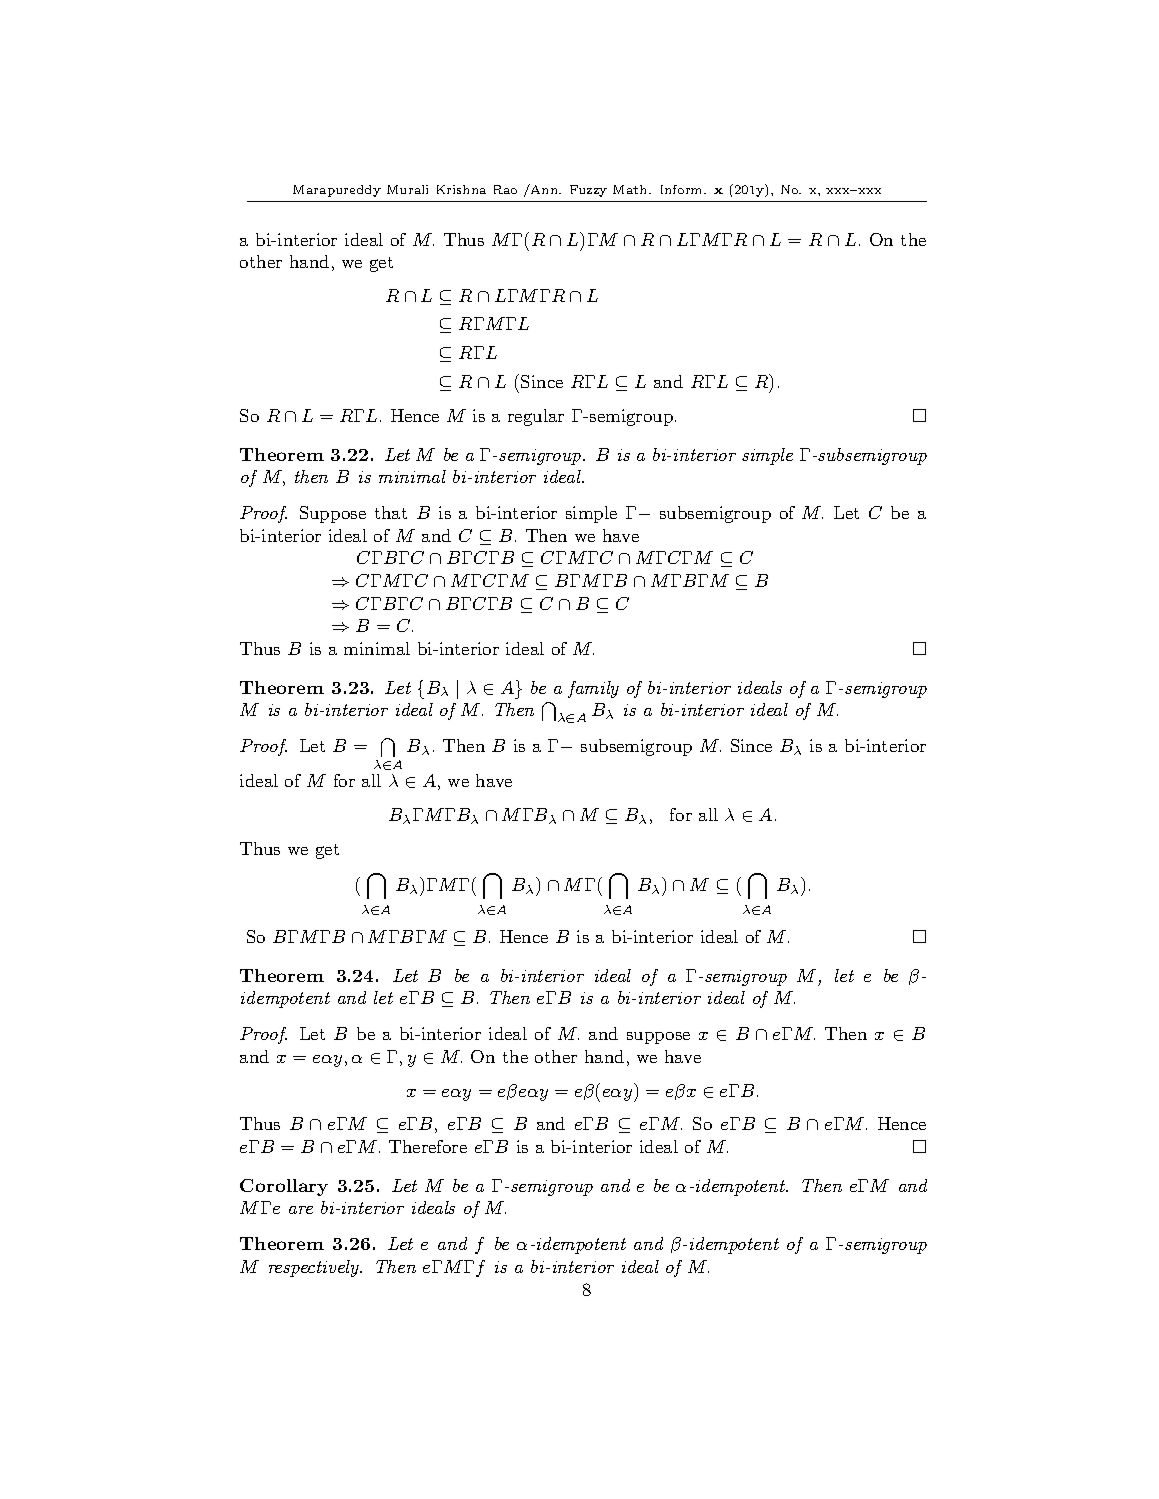  Describe the element at coordinates (284, 1187) in the document. I see `Corollary` at that location.
